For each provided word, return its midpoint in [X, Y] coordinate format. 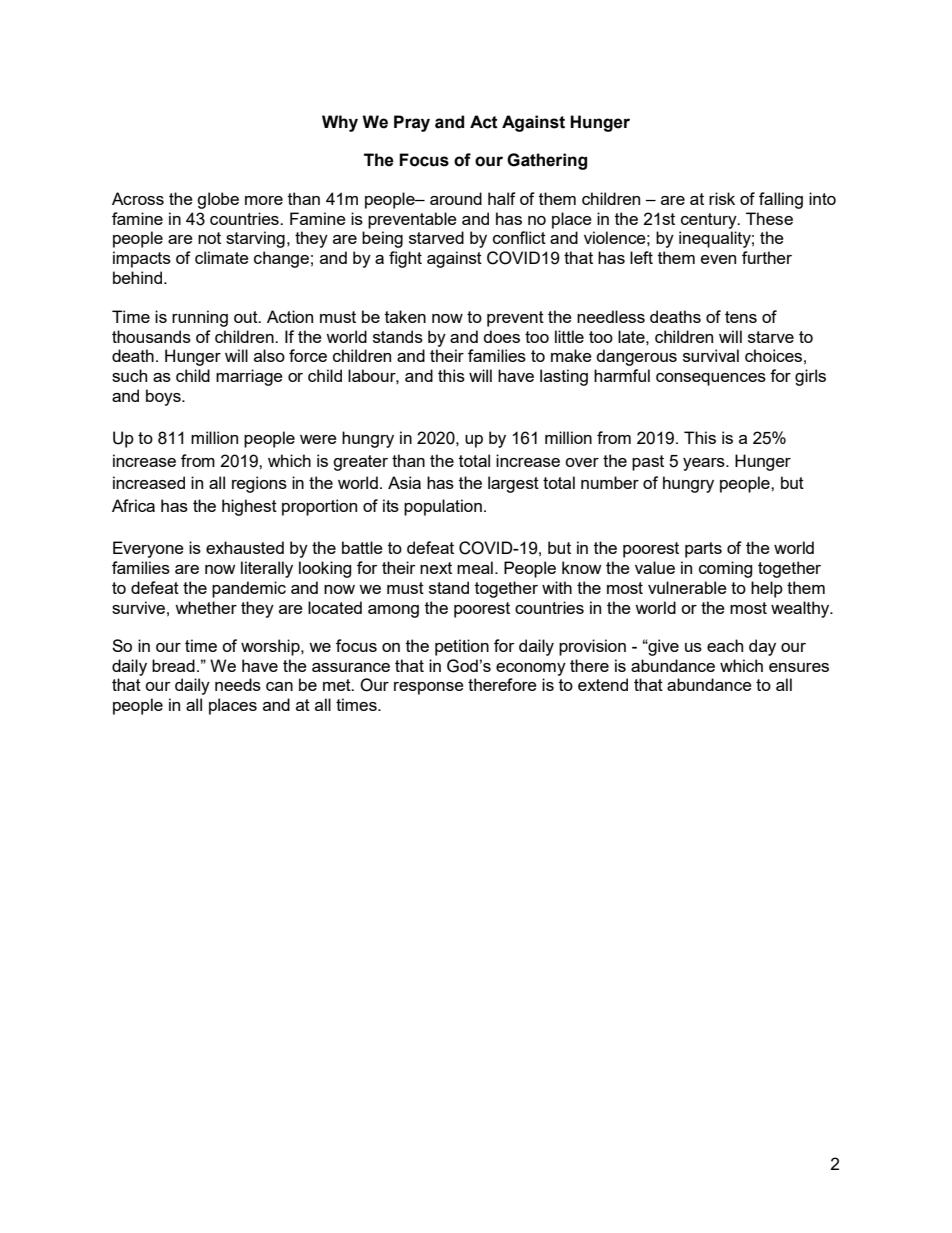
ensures [799, 667]
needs [238, 684]
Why [340, 123]
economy [531, 669]
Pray [412, 123]
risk [722, 198]
